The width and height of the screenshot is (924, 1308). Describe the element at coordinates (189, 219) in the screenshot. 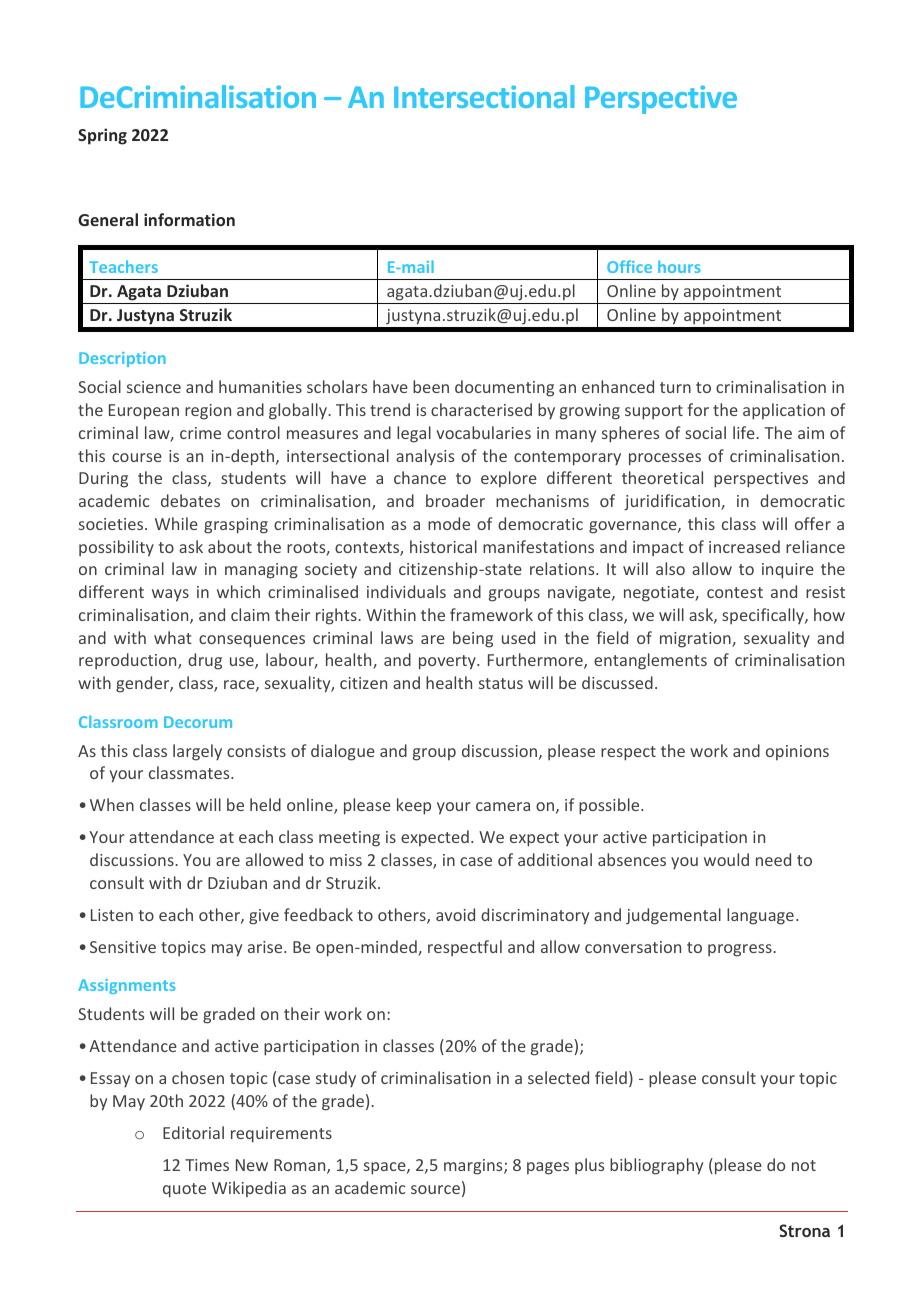

I see `information` at that location.
